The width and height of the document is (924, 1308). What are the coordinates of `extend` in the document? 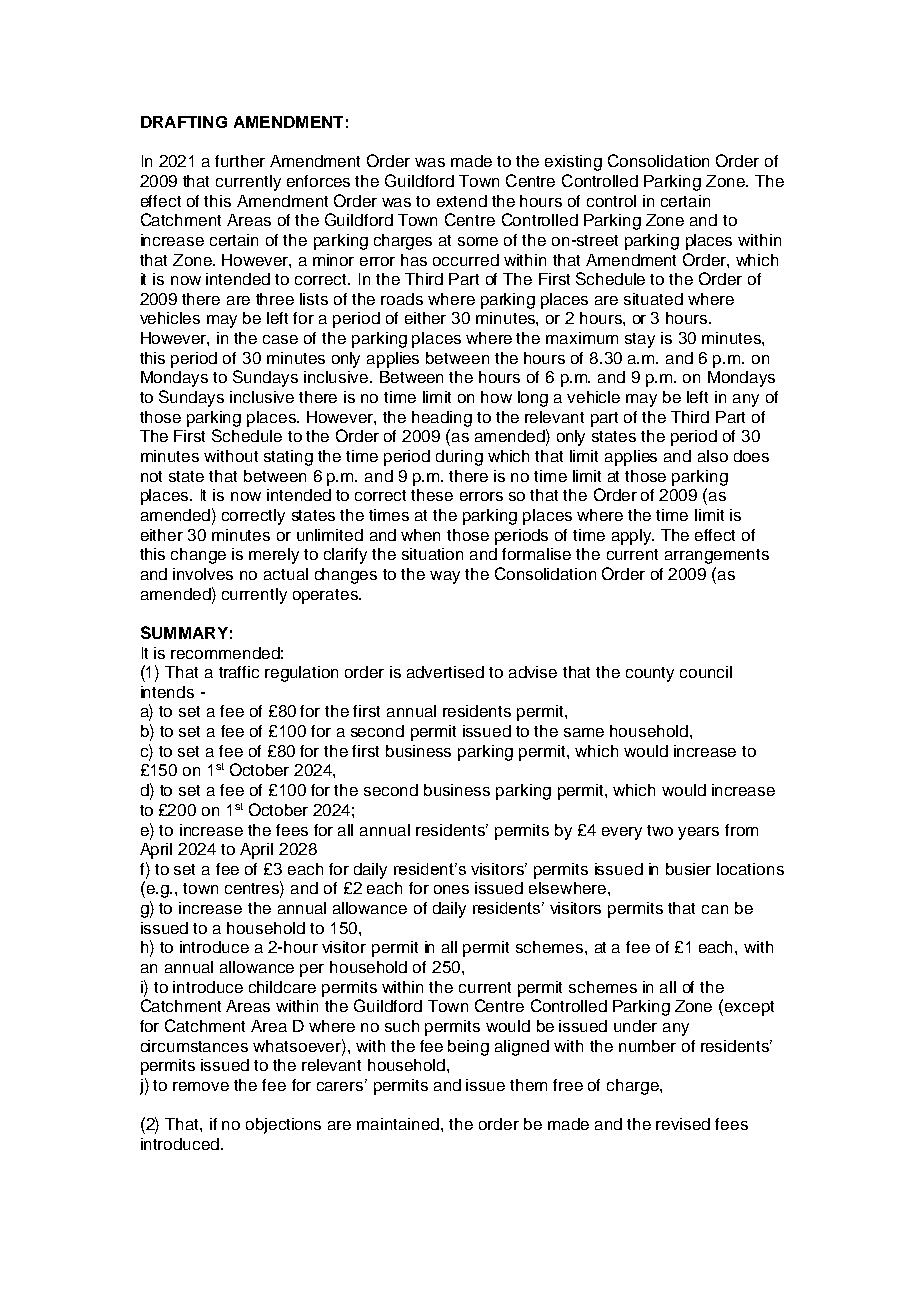 It's located at (462, 201).
